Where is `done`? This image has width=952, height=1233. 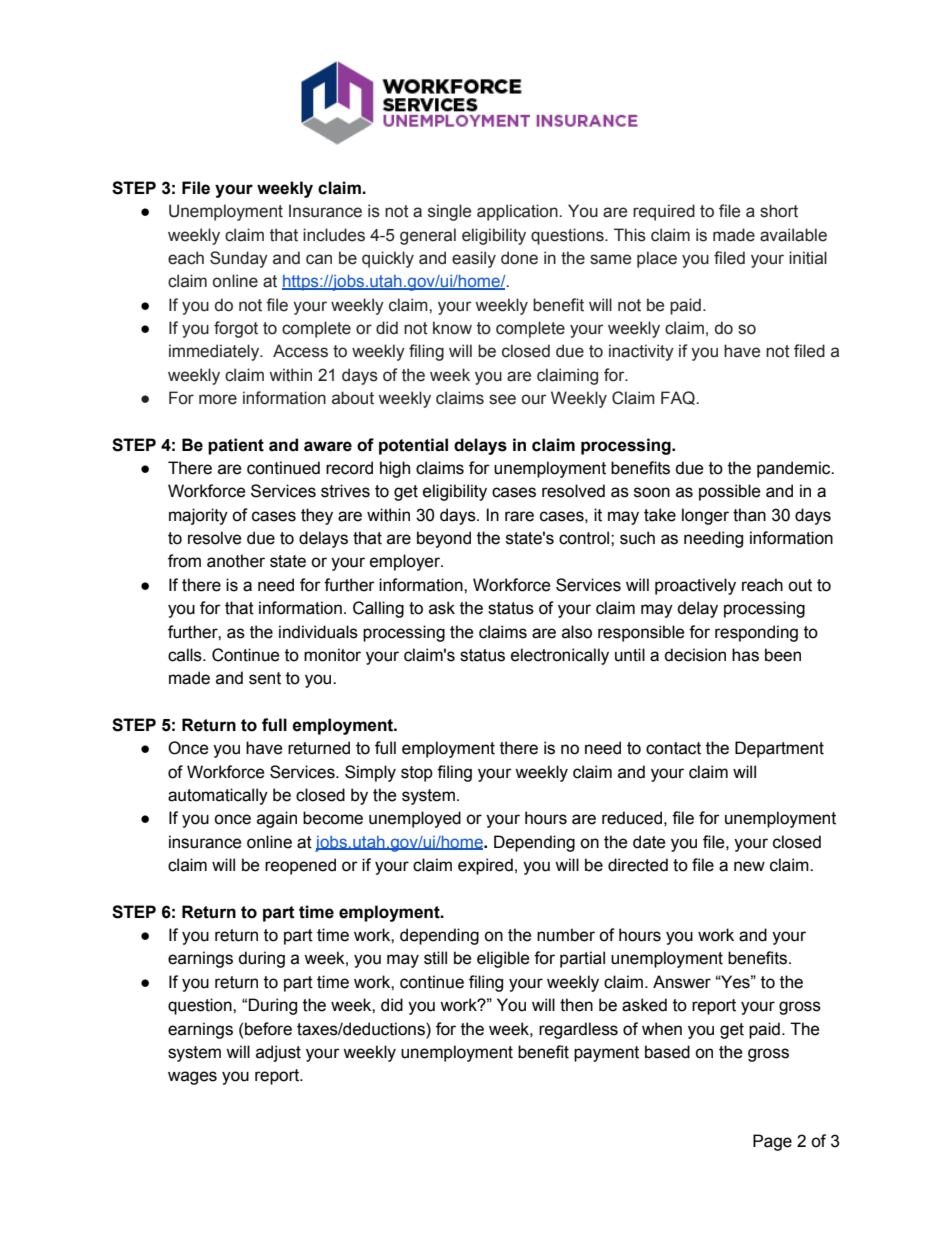 done is located at coordinates (519, 258).
